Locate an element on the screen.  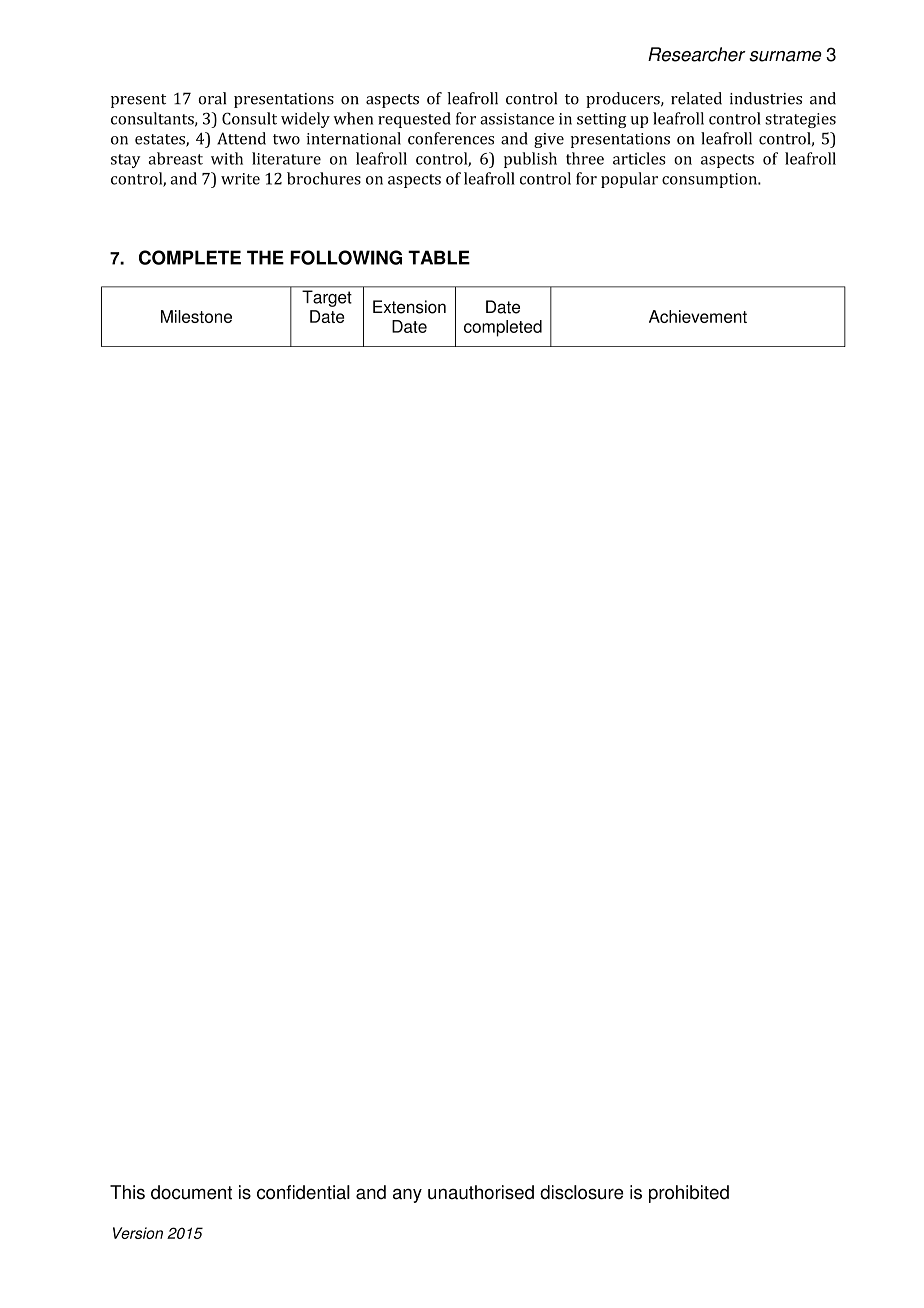
related is located at coordinates (696, 98).
